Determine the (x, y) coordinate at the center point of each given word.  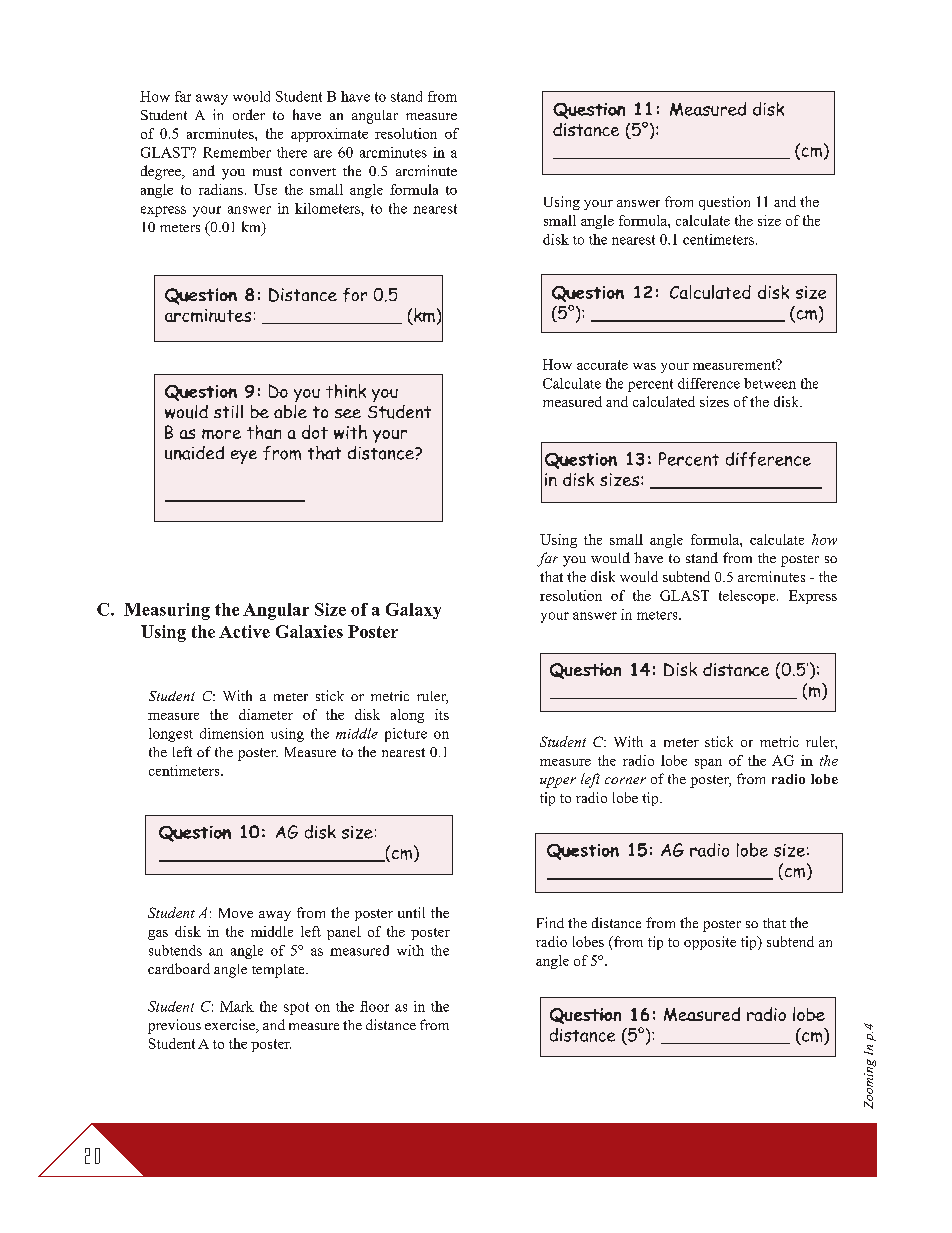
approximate (329, 135)
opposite (710, 943)
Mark (237, 1006)
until (411, 912)
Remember (237, 152)
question (724, 203)
